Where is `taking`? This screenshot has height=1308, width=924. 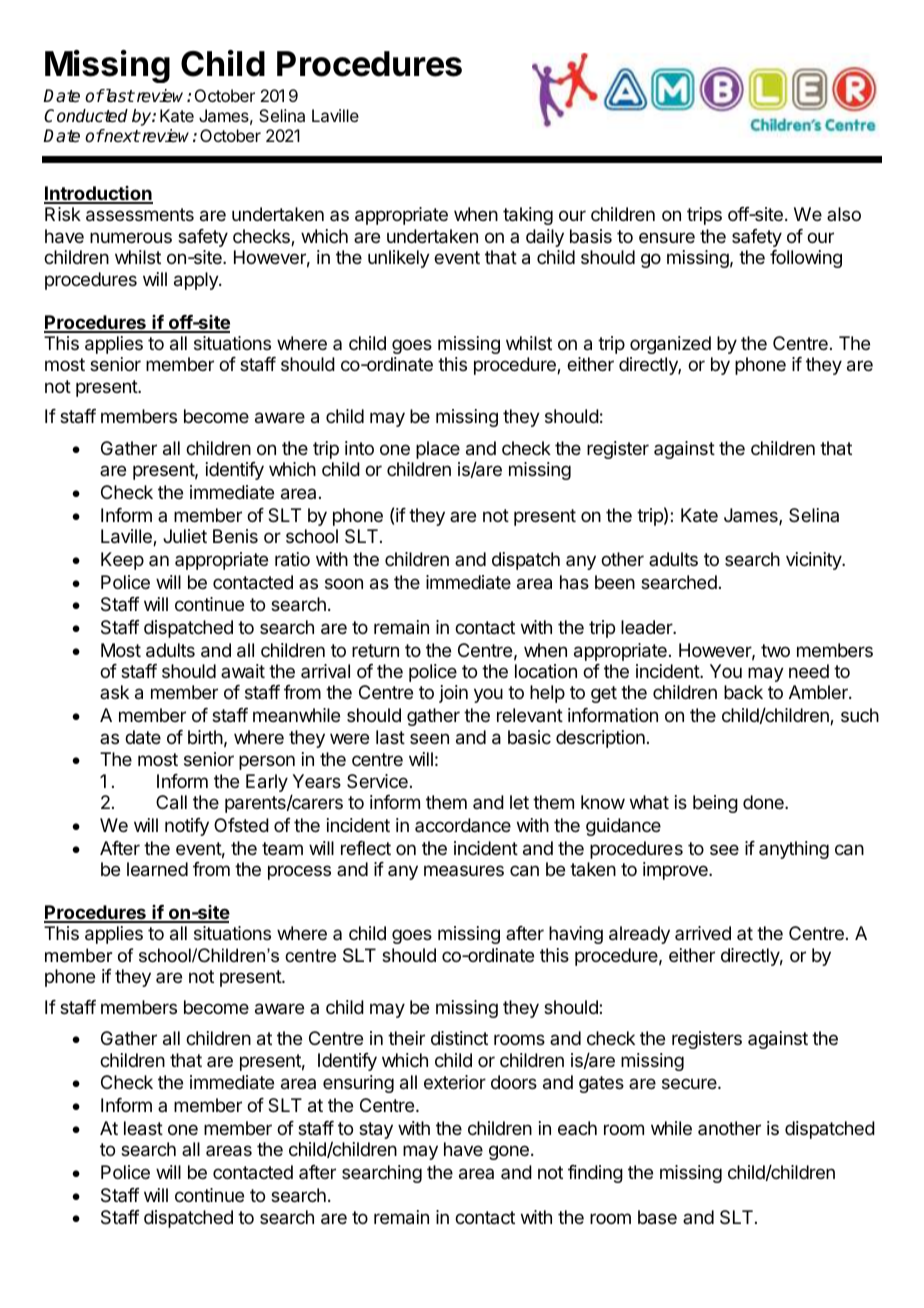 taking is located at coordinates (528, 216).
